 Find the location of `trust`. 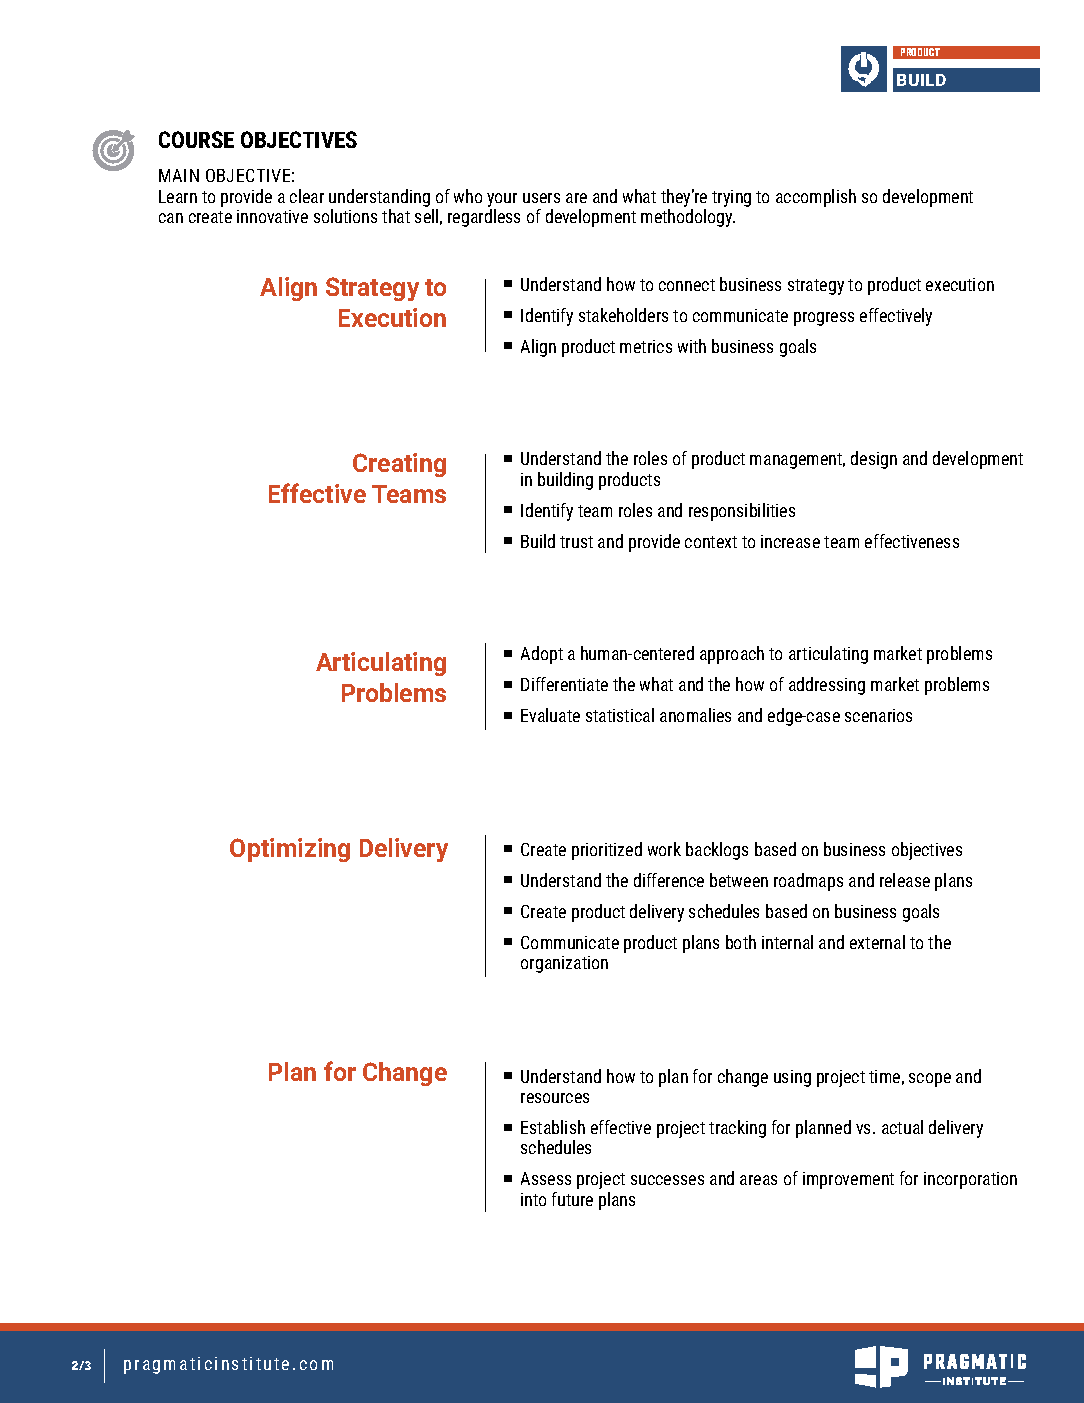

trust is located at coordinates (576, 542).
